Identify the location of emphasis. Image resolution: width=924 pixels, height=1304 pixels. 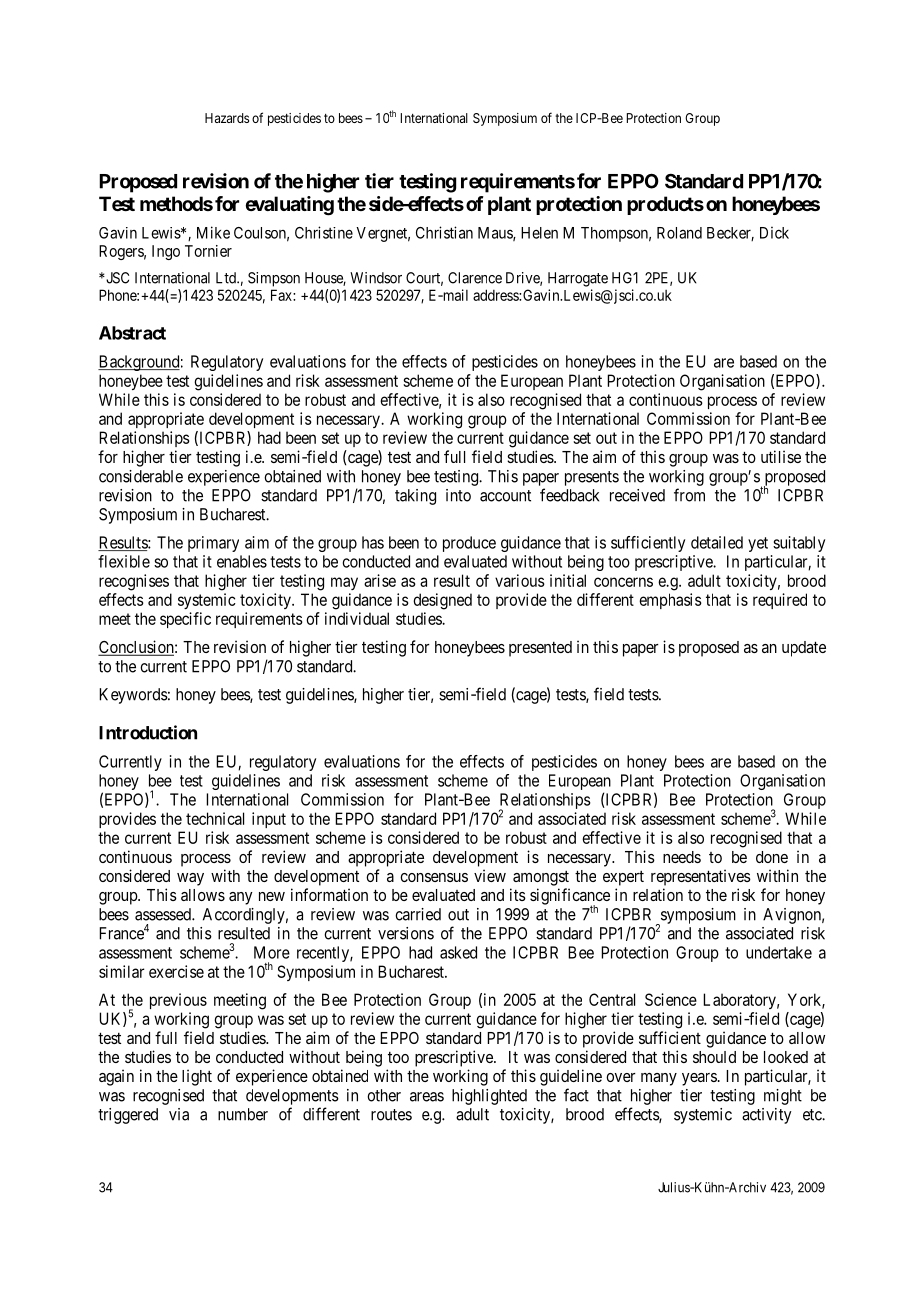
(670, 601).
